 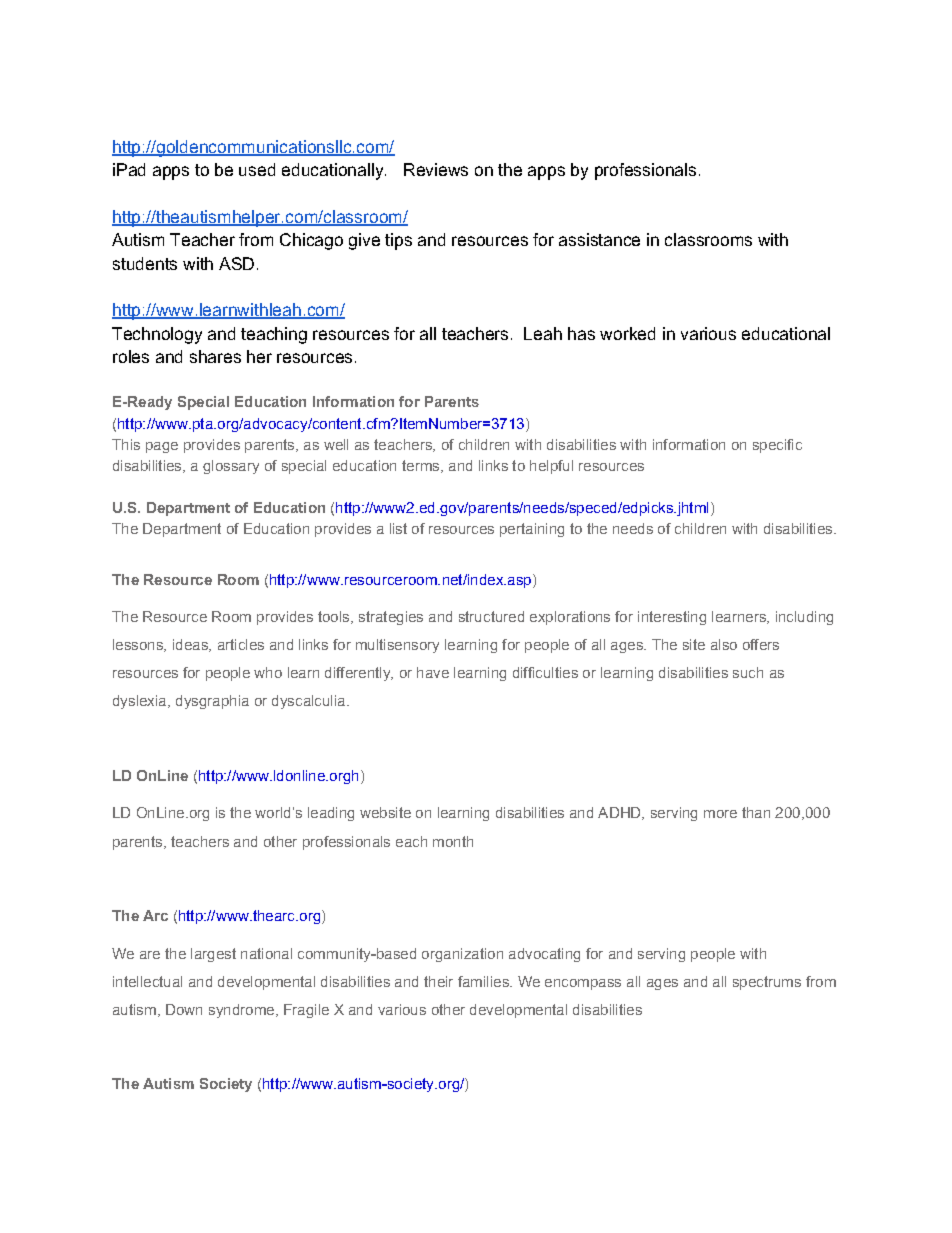 I want to click on Down, so click(x=184, y=1009).
